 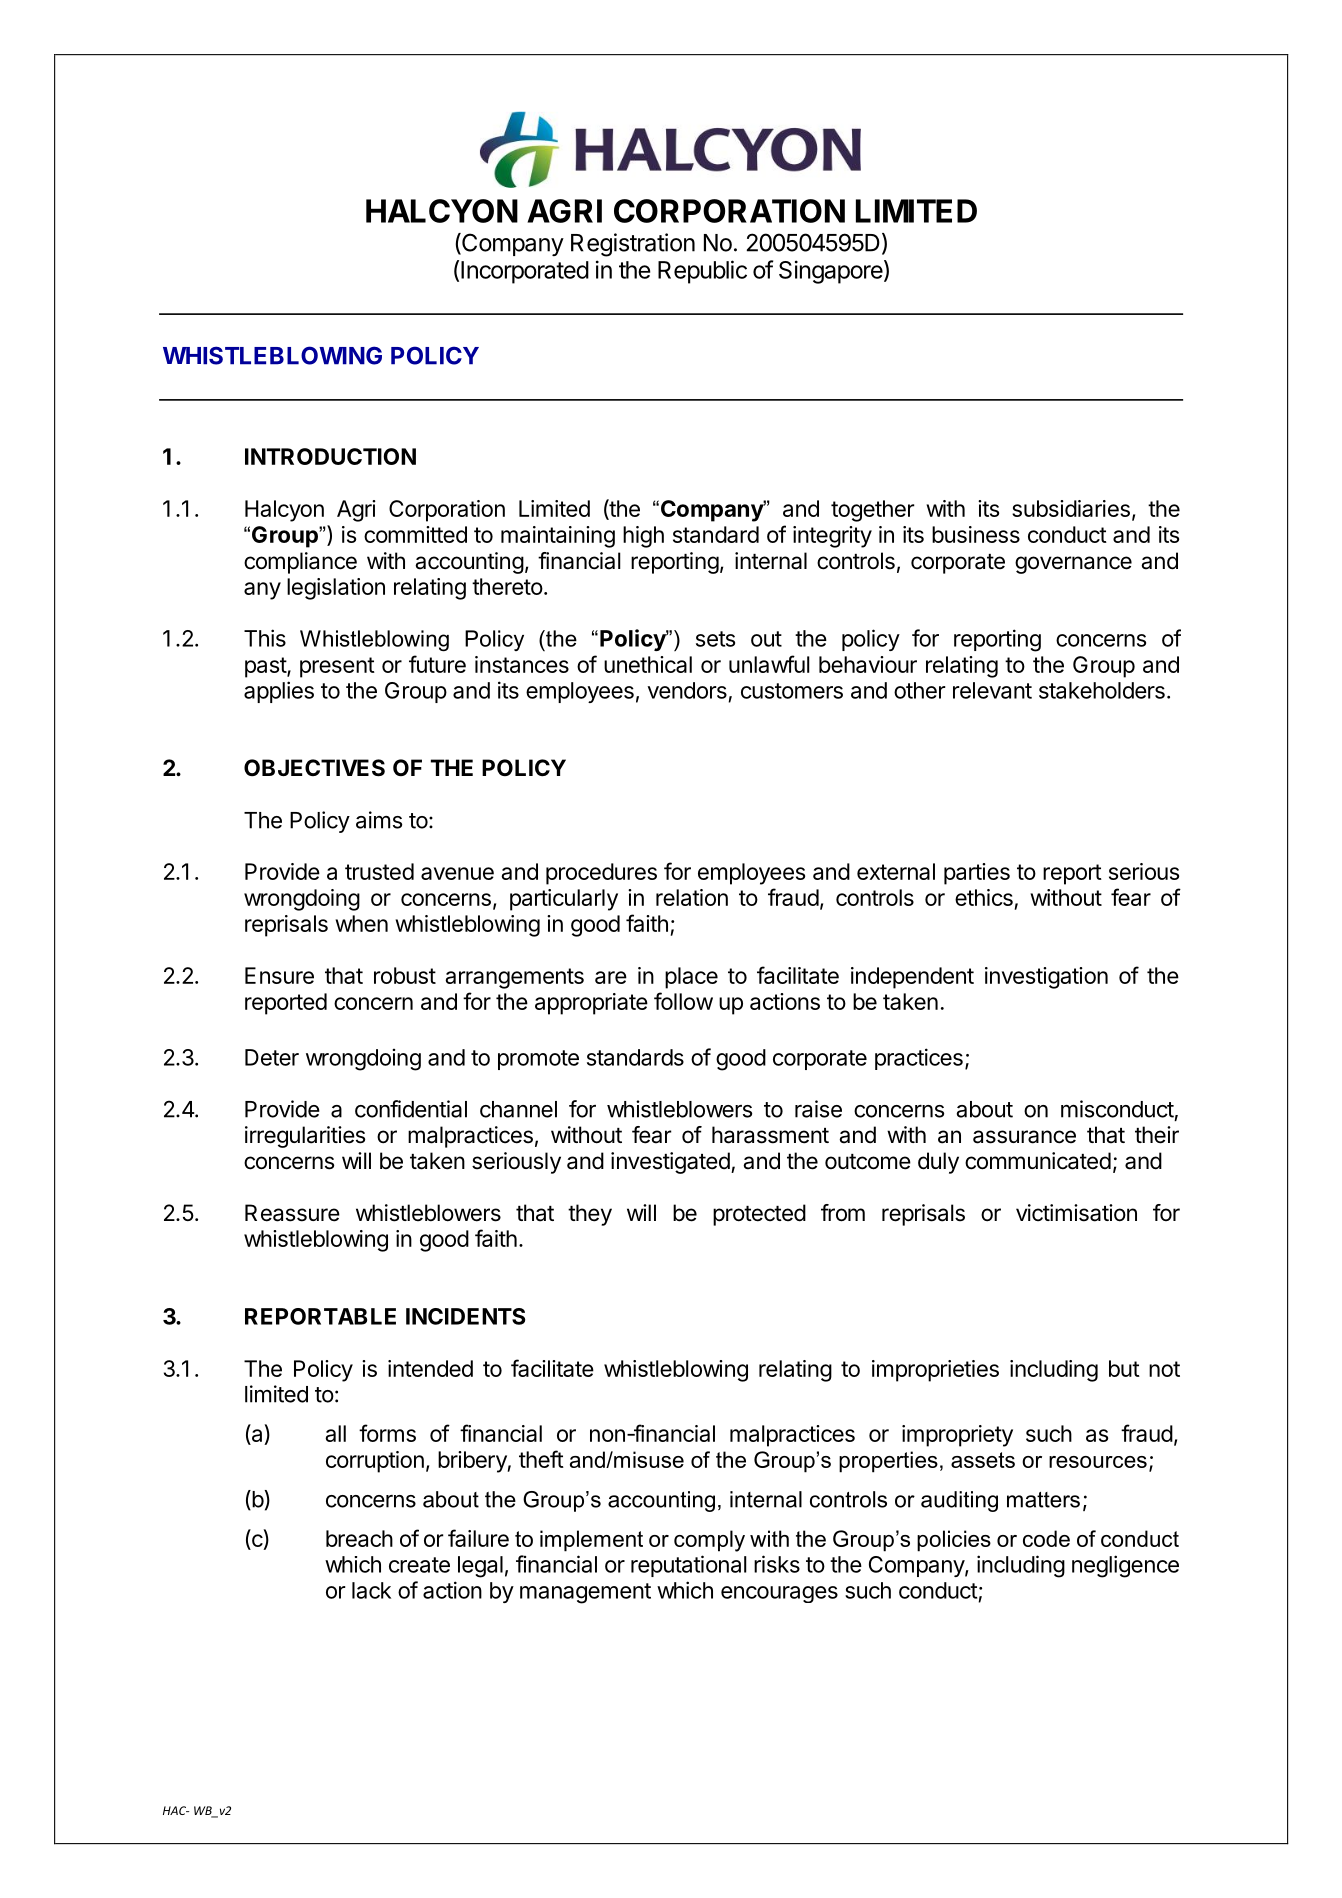 I want to click on when, so click(x=361, y=923).
